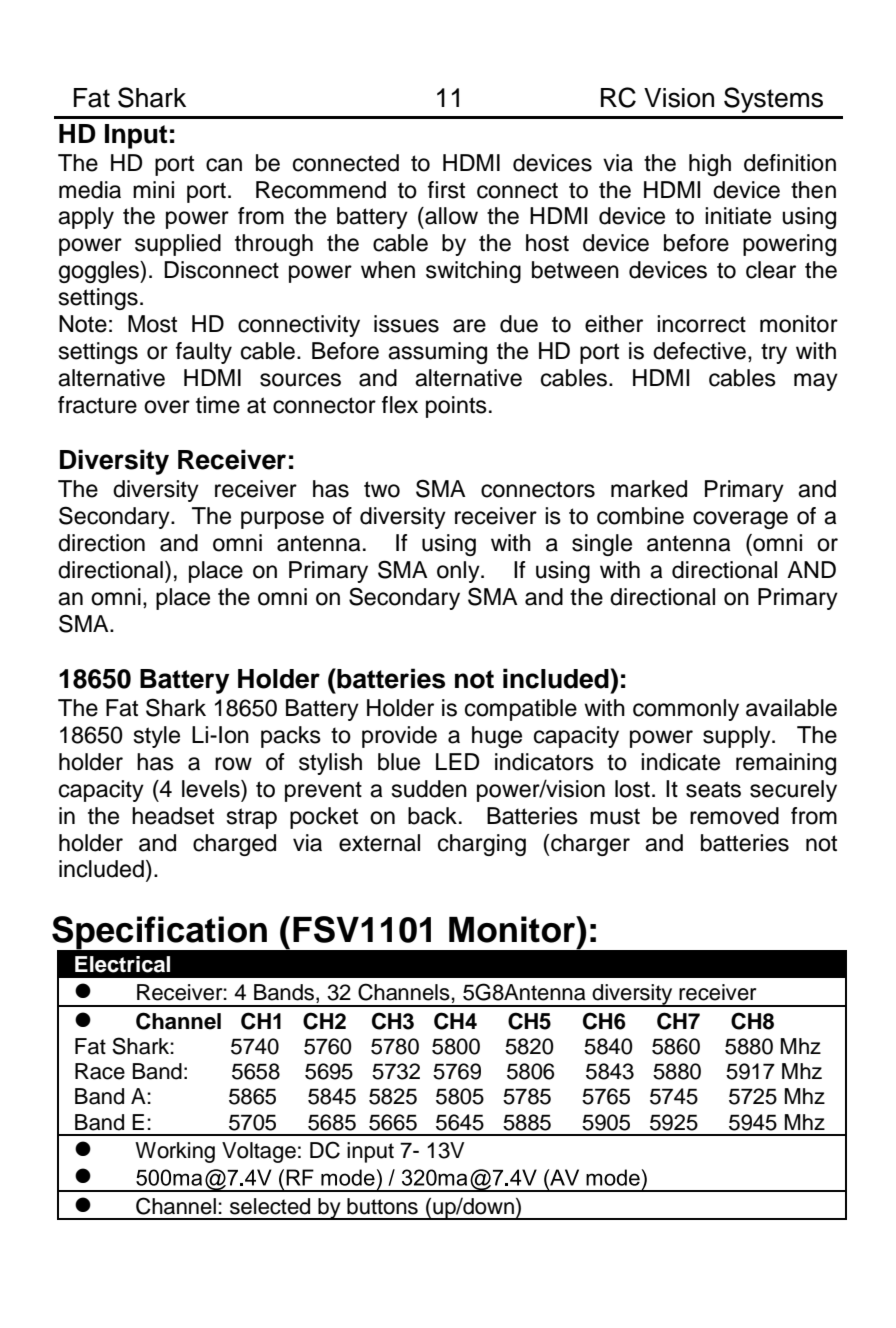  What do you see at coordinates (153, 189) in the image?
I see `mini` at bounding box center [153, 189].
